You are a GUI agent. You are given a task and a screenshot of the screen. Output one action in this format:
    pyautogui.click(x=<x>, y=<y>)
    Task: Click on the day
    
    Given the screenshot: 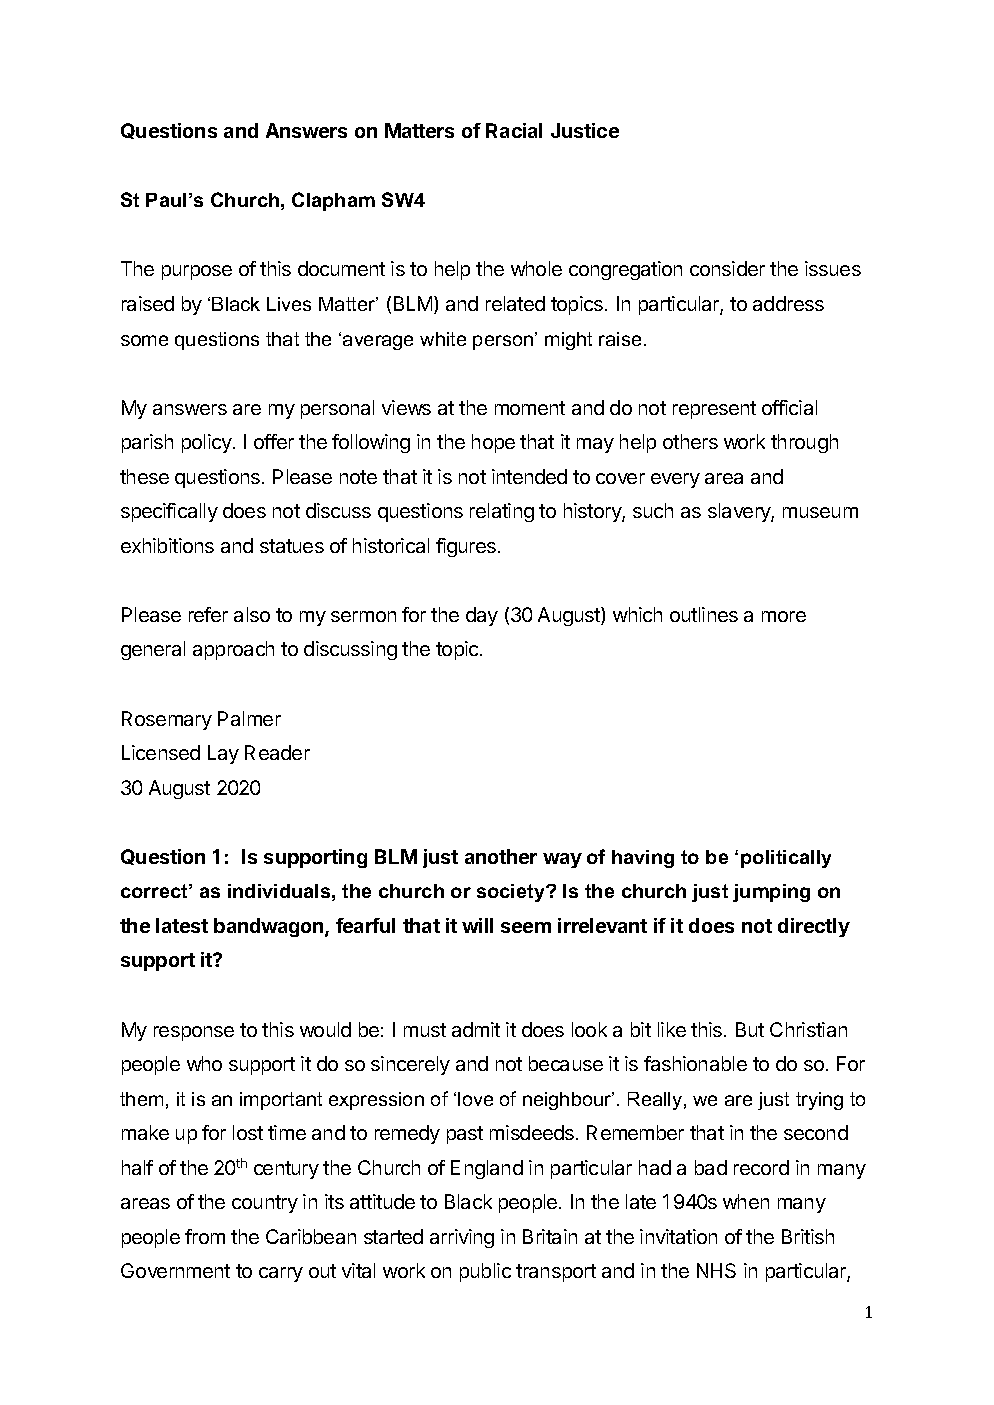 What is the action you would take?
    pyautogui.click(x=482, y=616)
